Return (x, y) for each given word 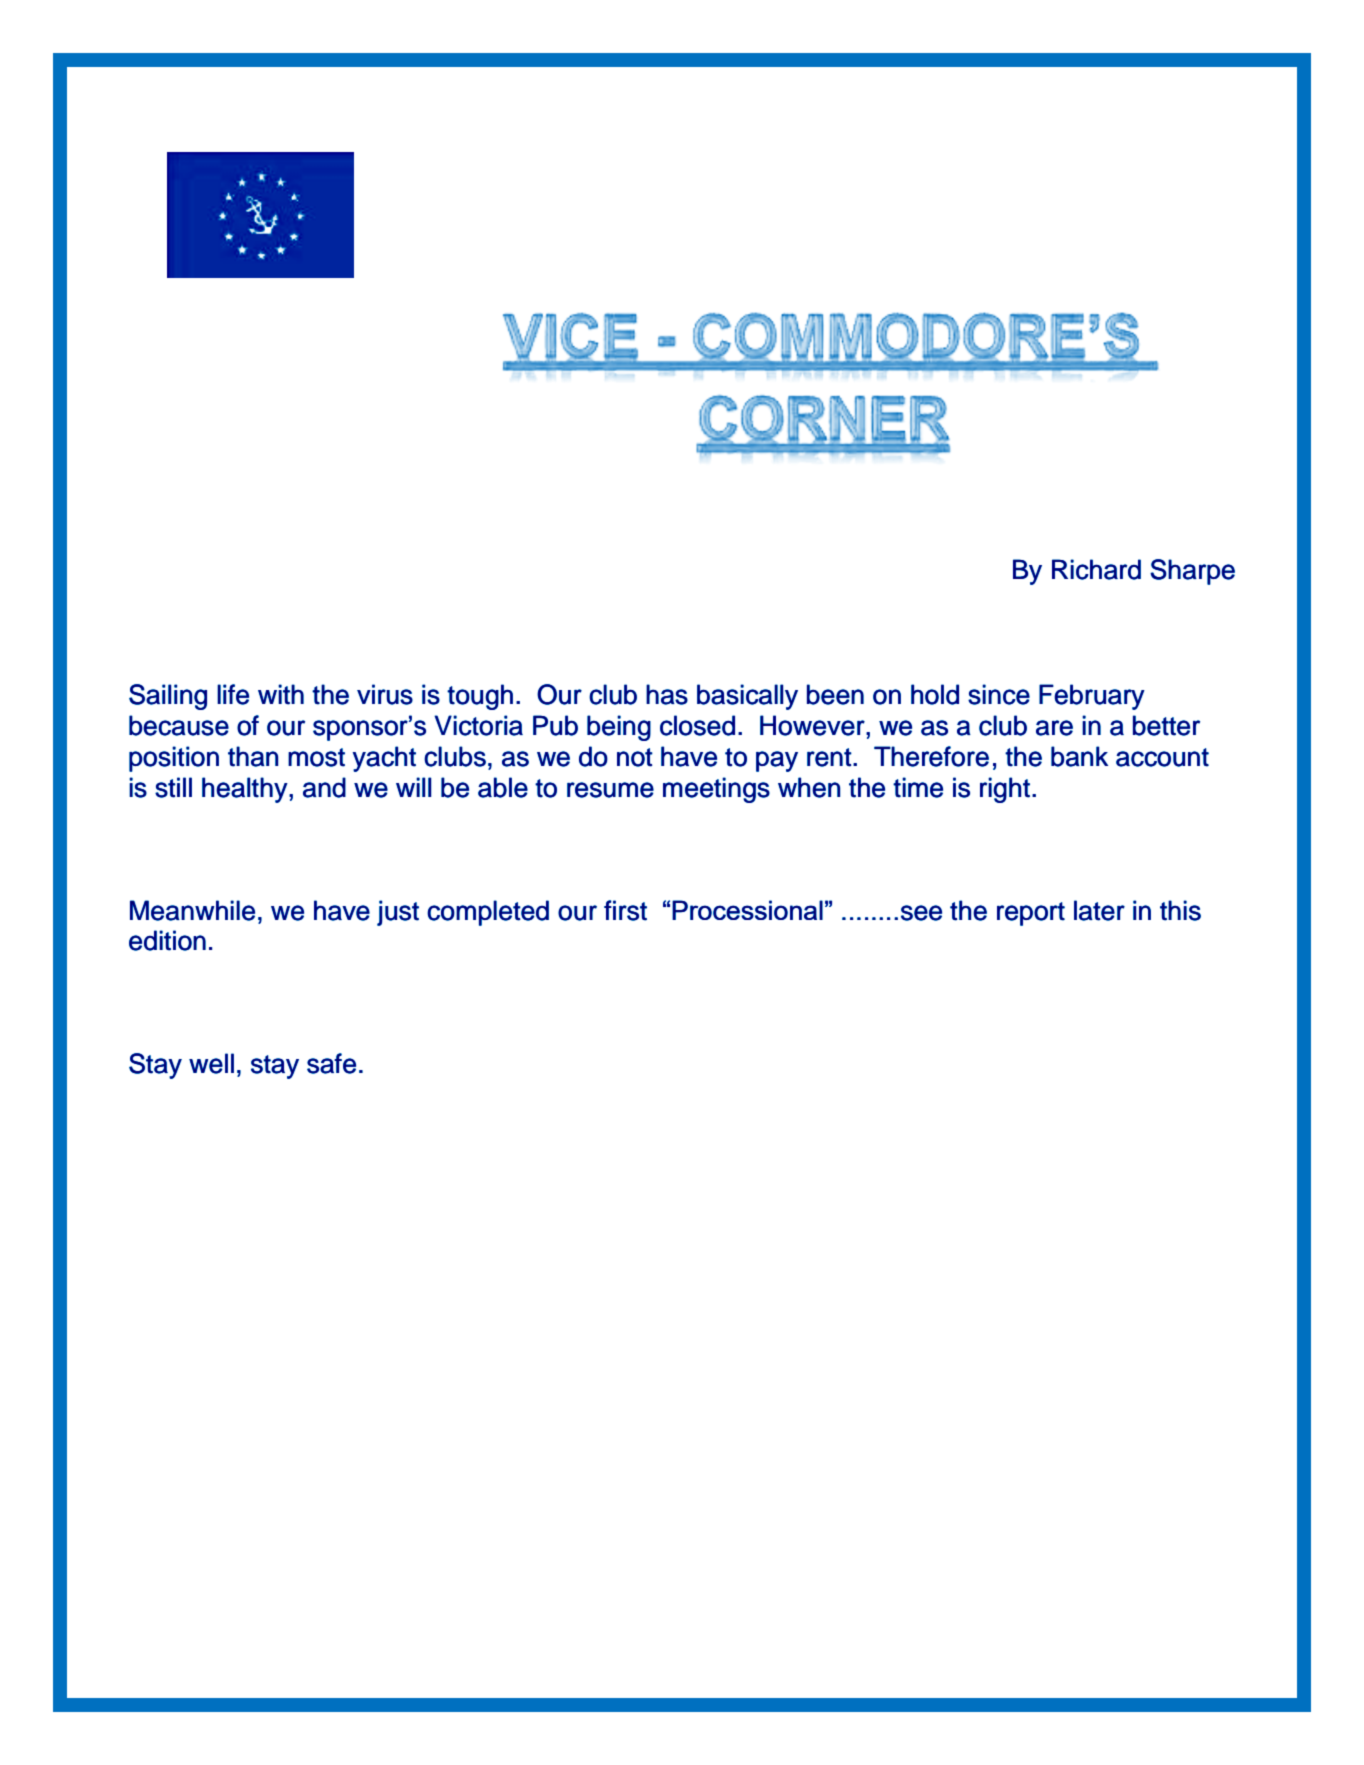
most (316, 757)
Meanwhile (192, 910)
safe (331, 1063)
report (1031, 914)
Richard (1096, 569)
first (625, 910)
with (281, 694)
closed (697, 725)
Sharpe (1192, 572)
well (211, 1063)
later (1099, 910)
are (1054, 728)
